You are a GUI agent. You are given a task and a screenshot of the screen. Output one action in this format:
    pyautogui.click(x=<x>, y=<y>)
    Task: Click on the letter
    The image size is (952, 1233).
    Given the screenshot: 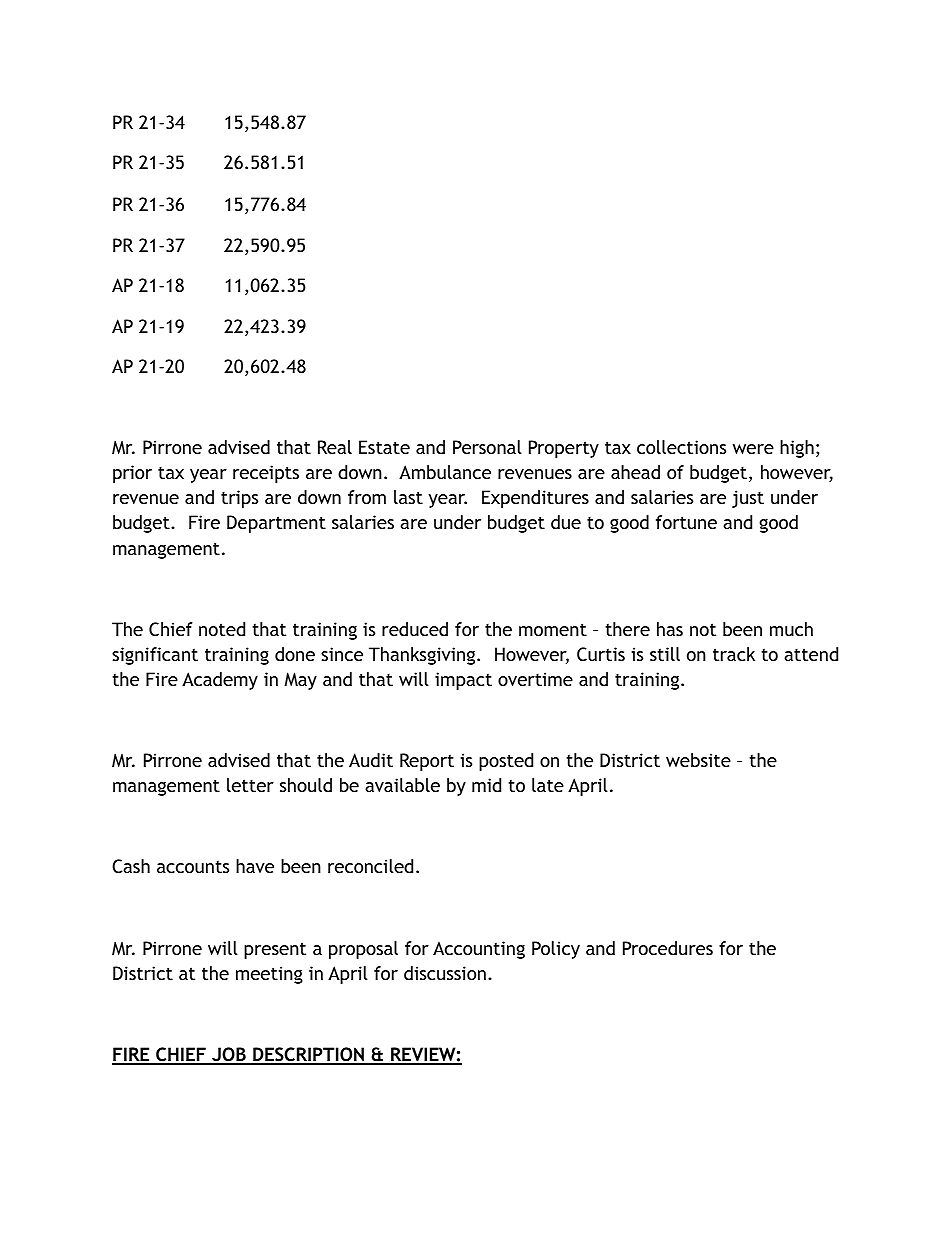 What is the action you would take?
    pyautogui.click(x=250, y=785)
